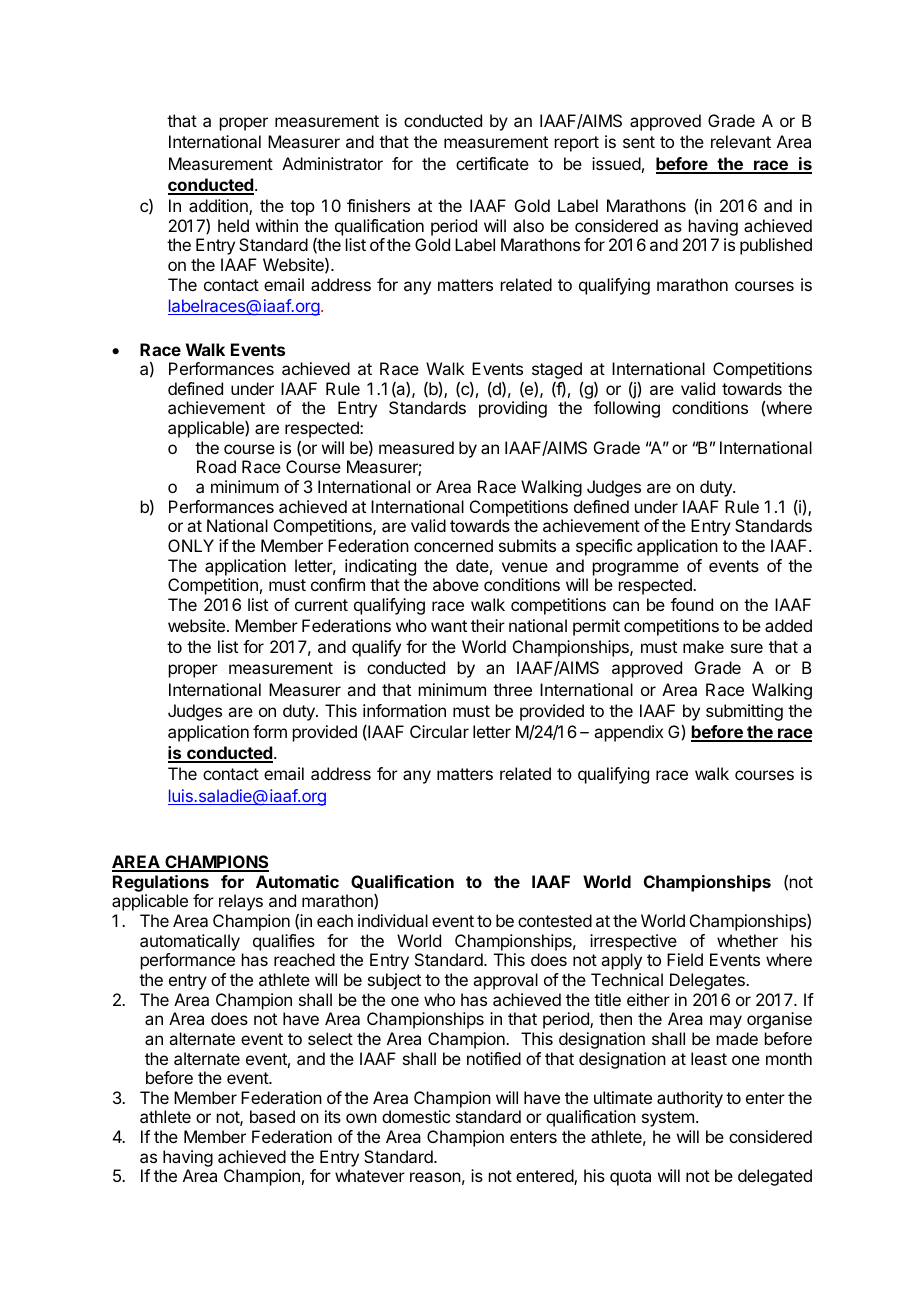 The width and height of the screenshot is (924, 1308). What do you see at coordinates (435, 1177) in the screenshot?
I see `reason` at bounding box center [435, 1177].
